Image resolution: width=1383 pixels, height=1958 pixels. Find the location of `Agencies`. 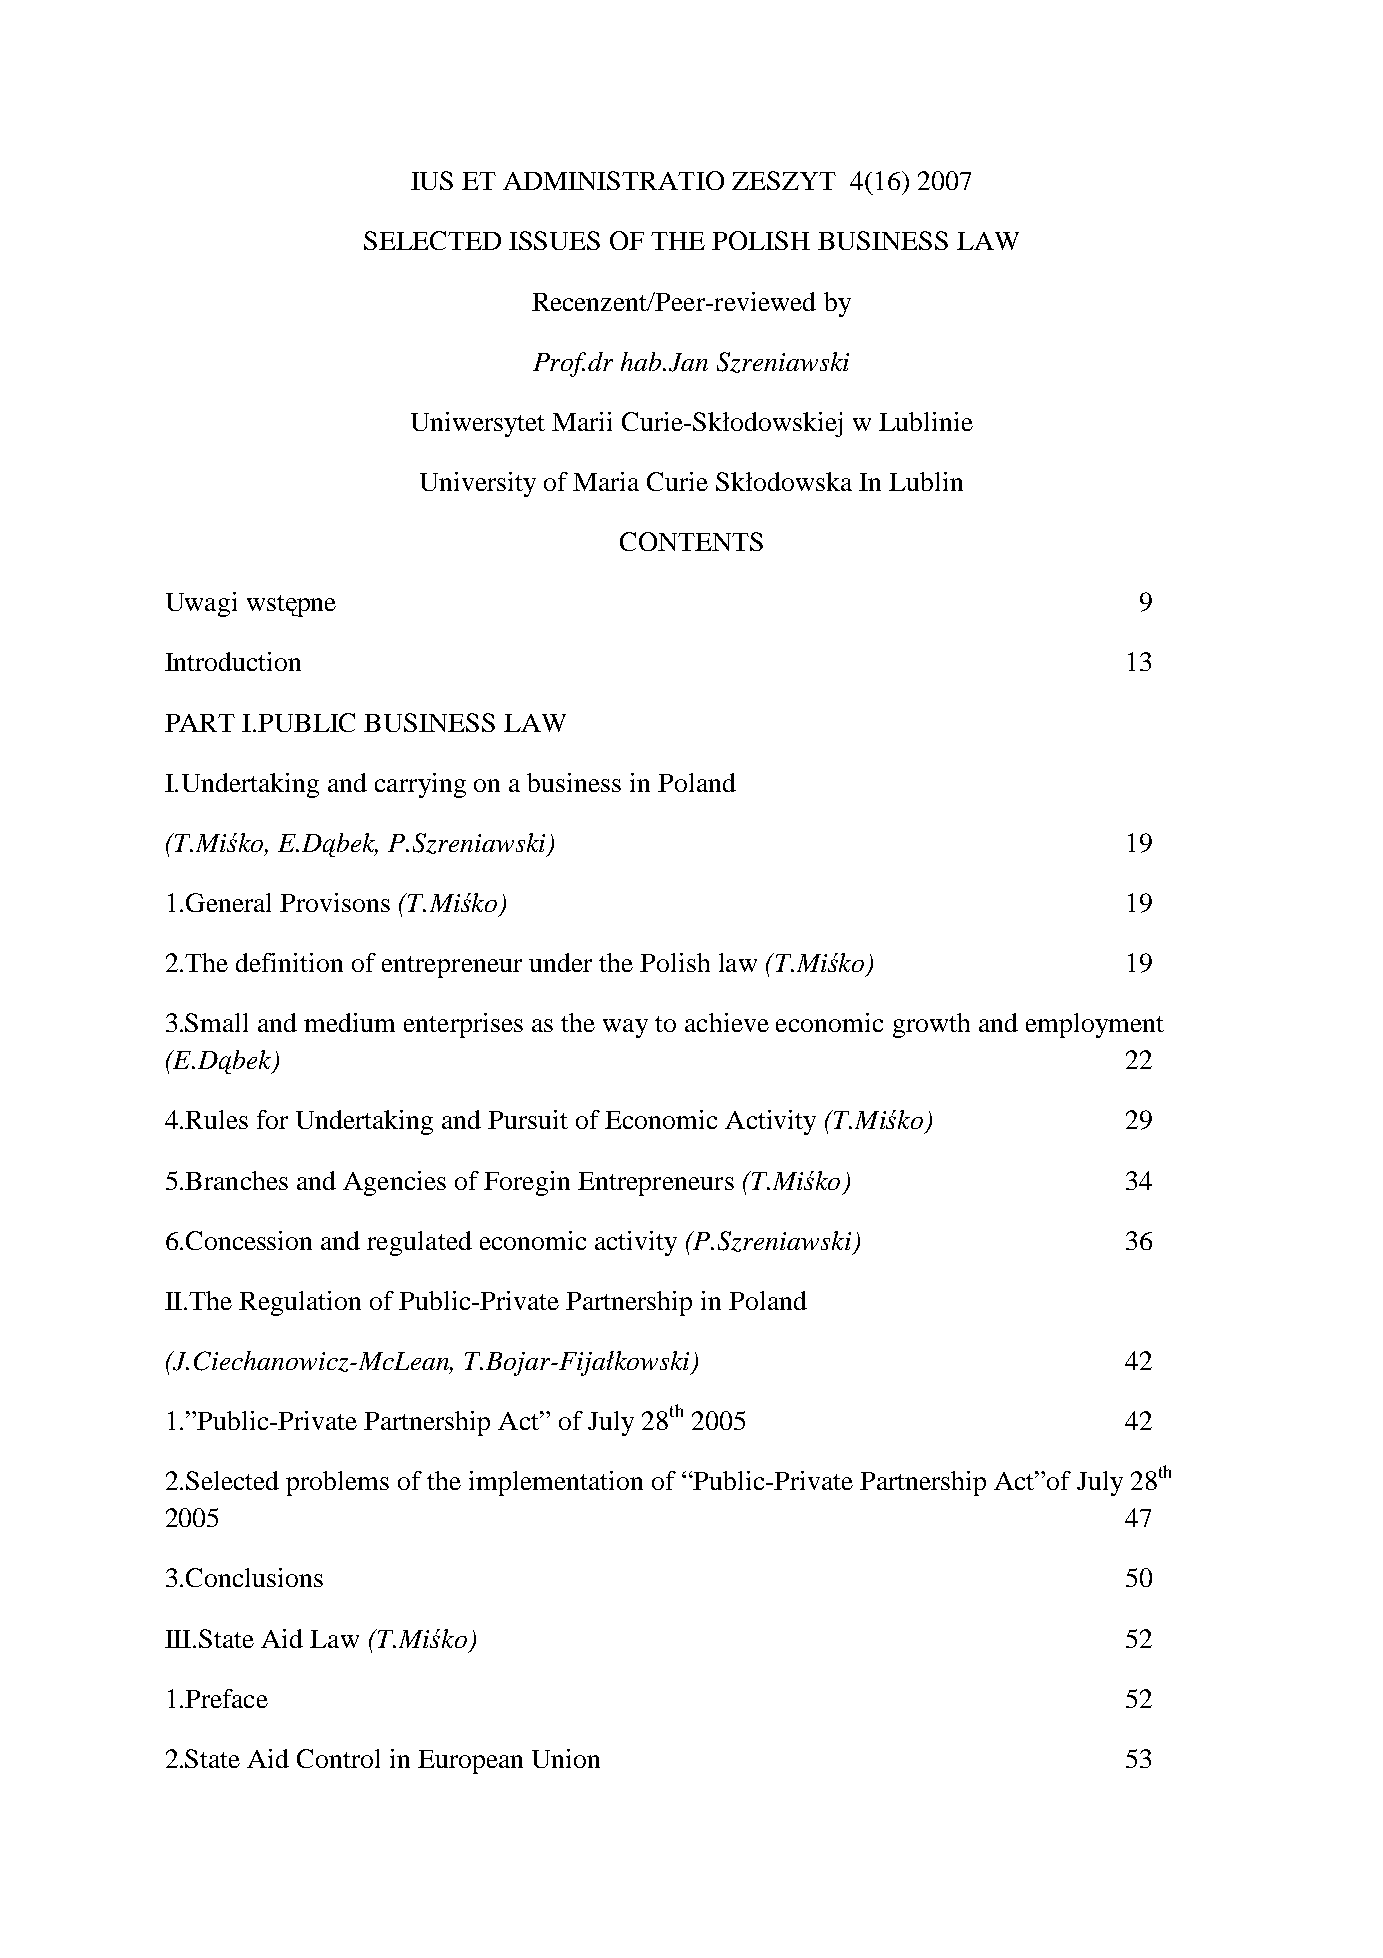

Agencies is located at coordinates (394, 1183).
